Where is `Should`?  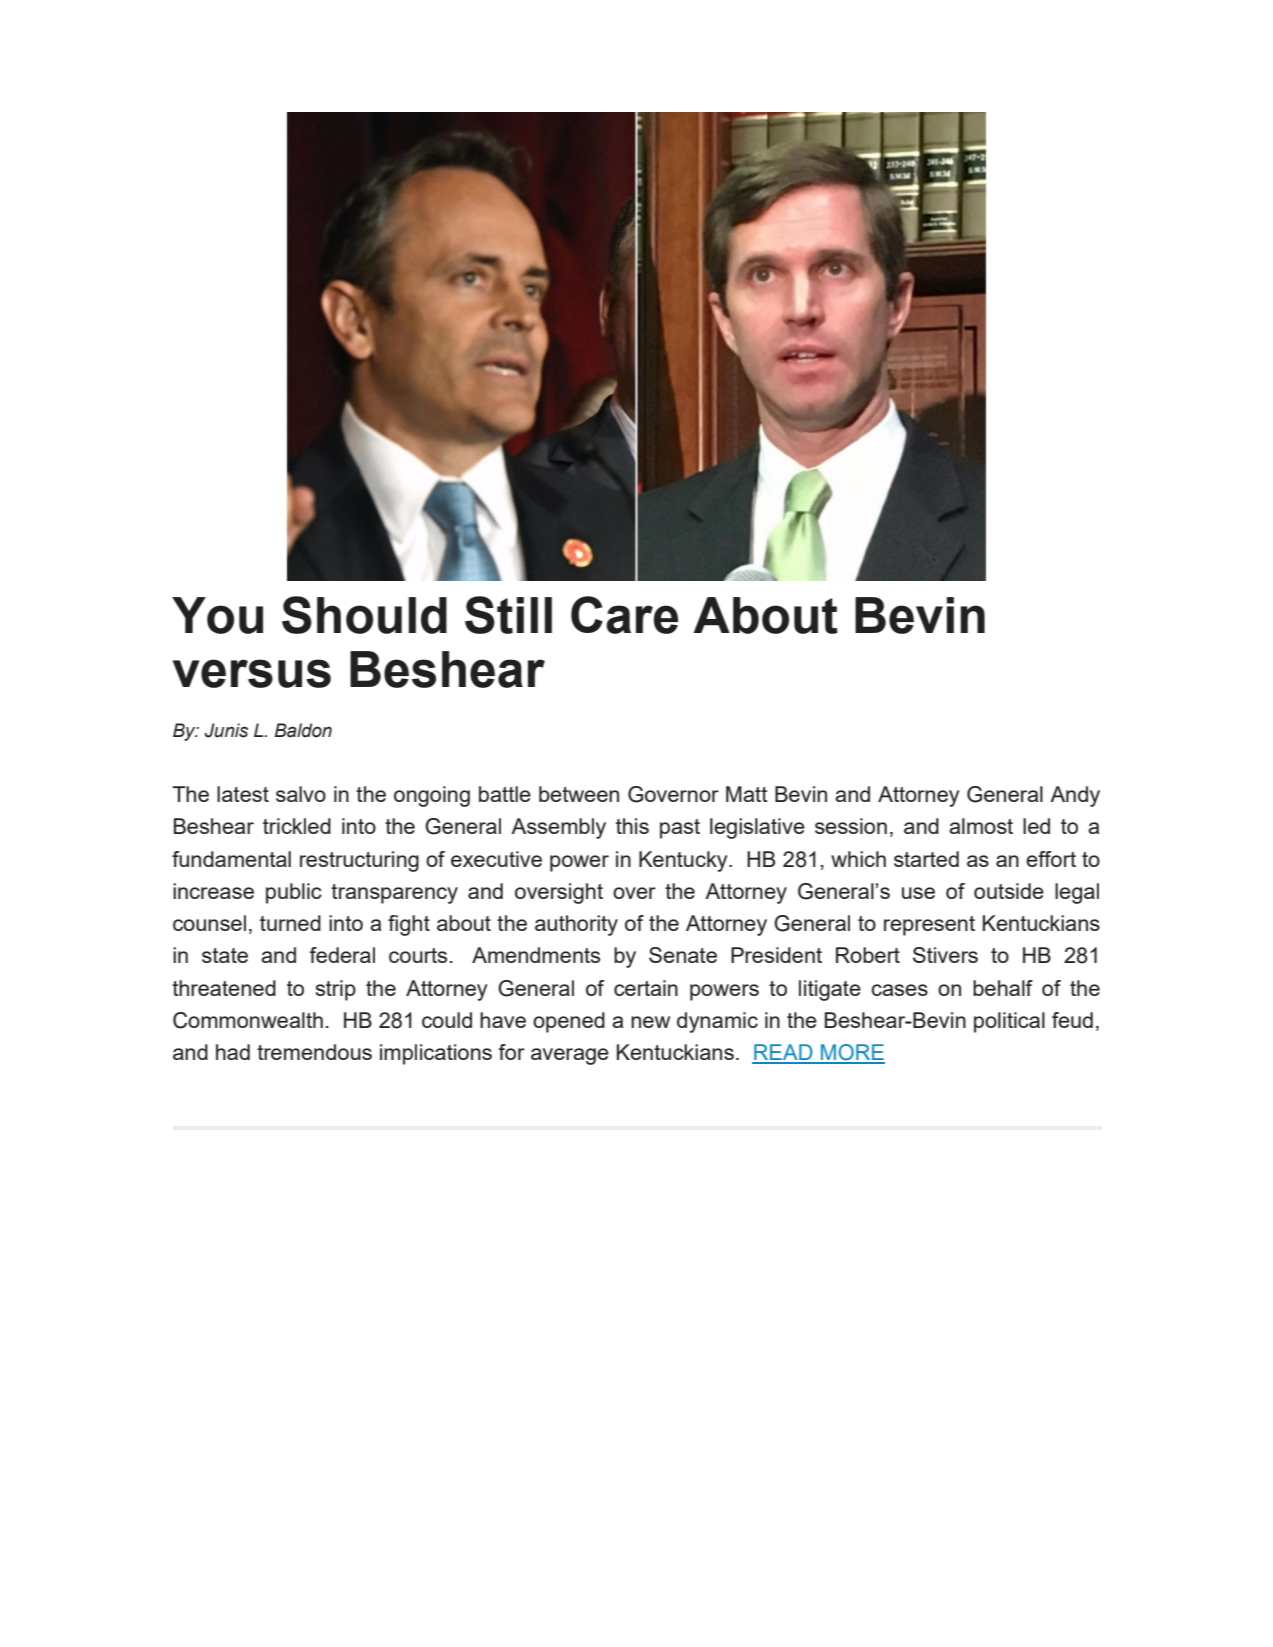
Should is located at coordinates (364, 615).
